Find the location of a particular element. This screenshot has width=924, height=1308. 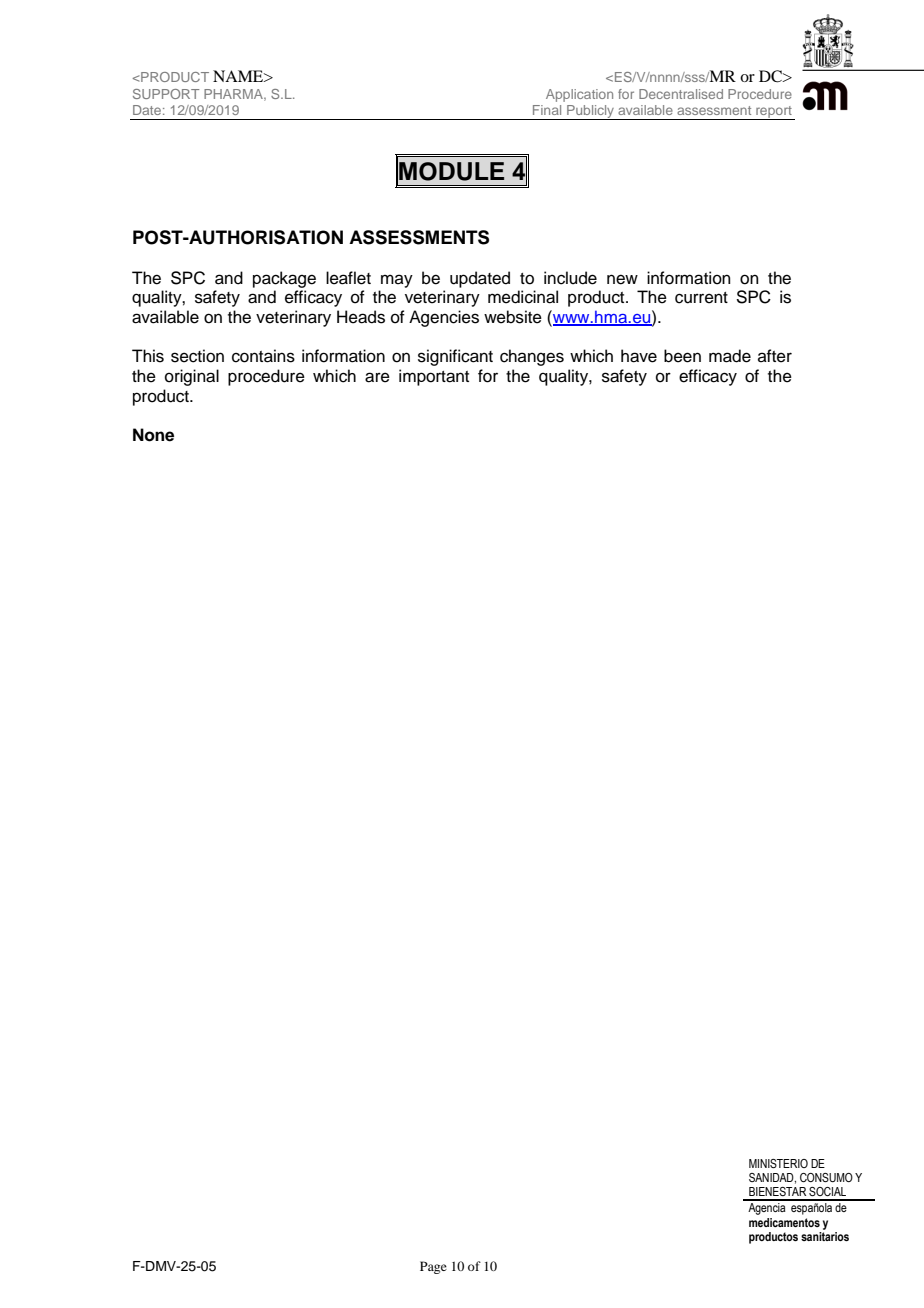

SUPPORT is located at coordinates (166, 94).
